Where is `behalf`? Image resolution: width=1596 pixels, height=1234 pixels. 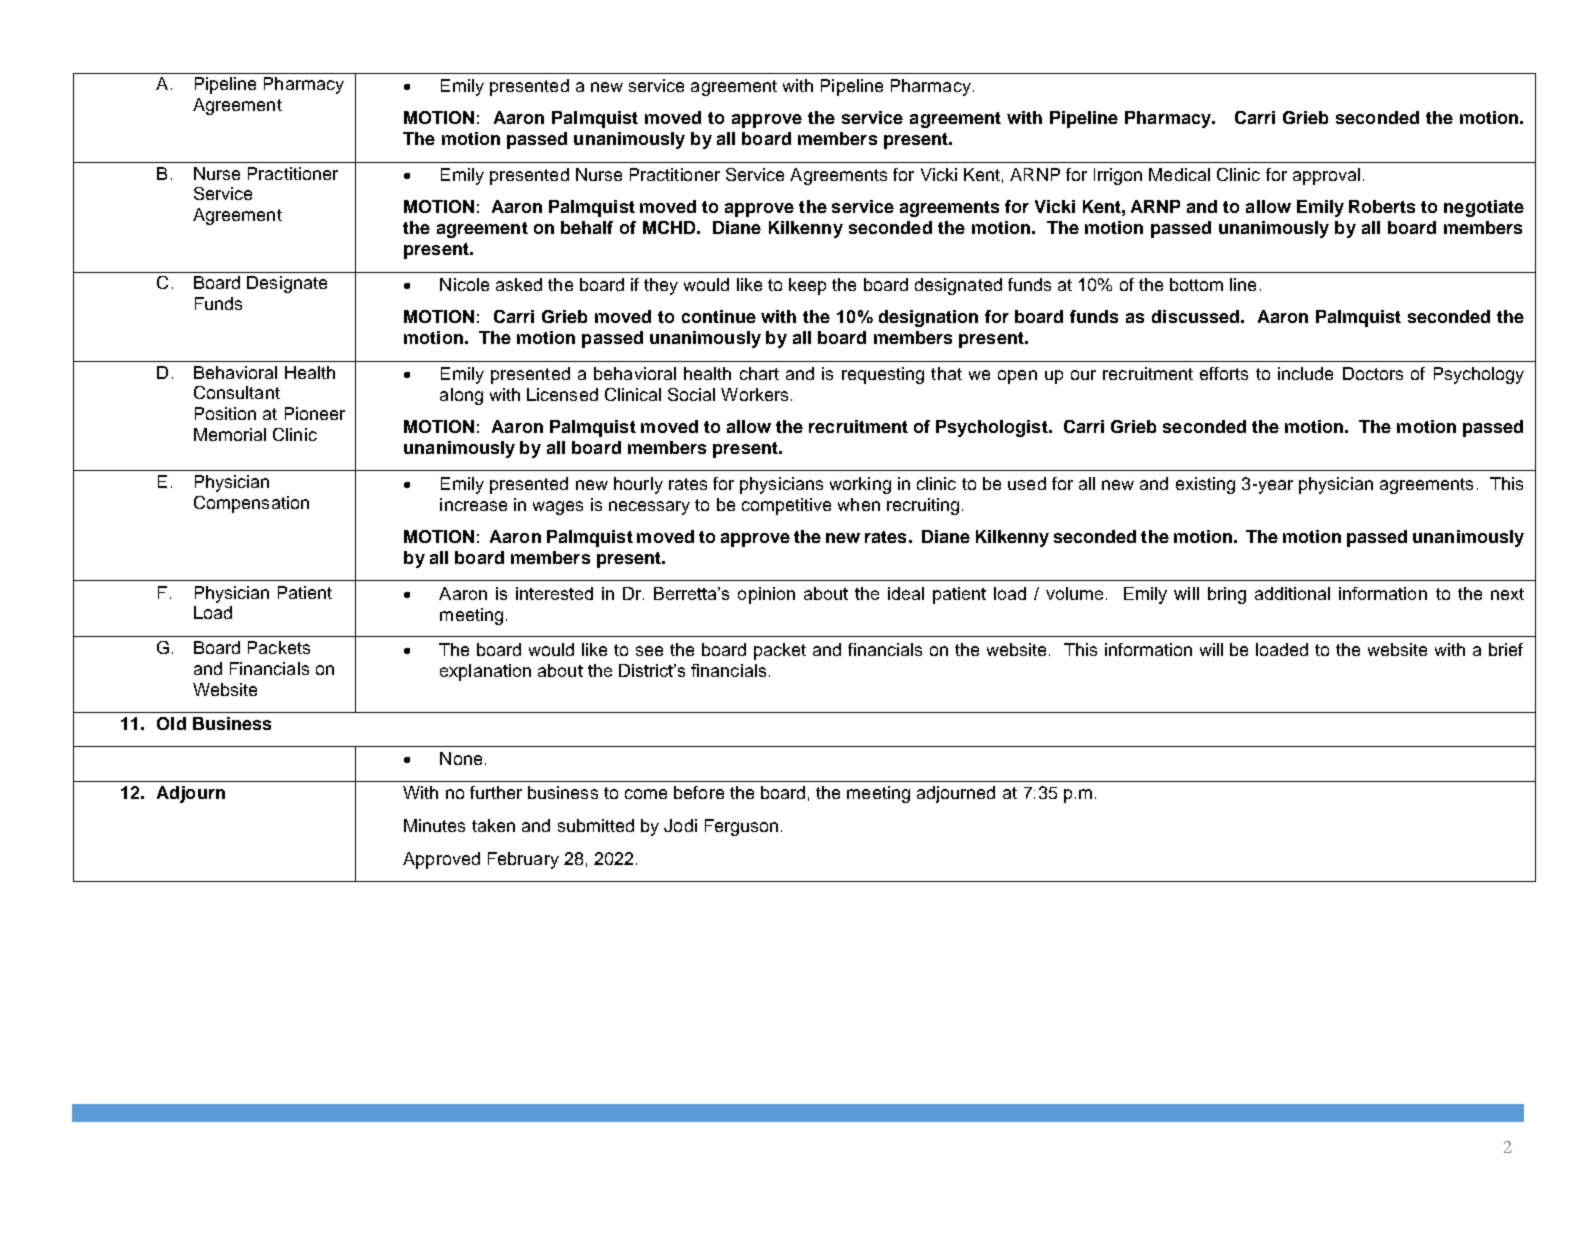 behalf is located at coordinates (587, 227).
